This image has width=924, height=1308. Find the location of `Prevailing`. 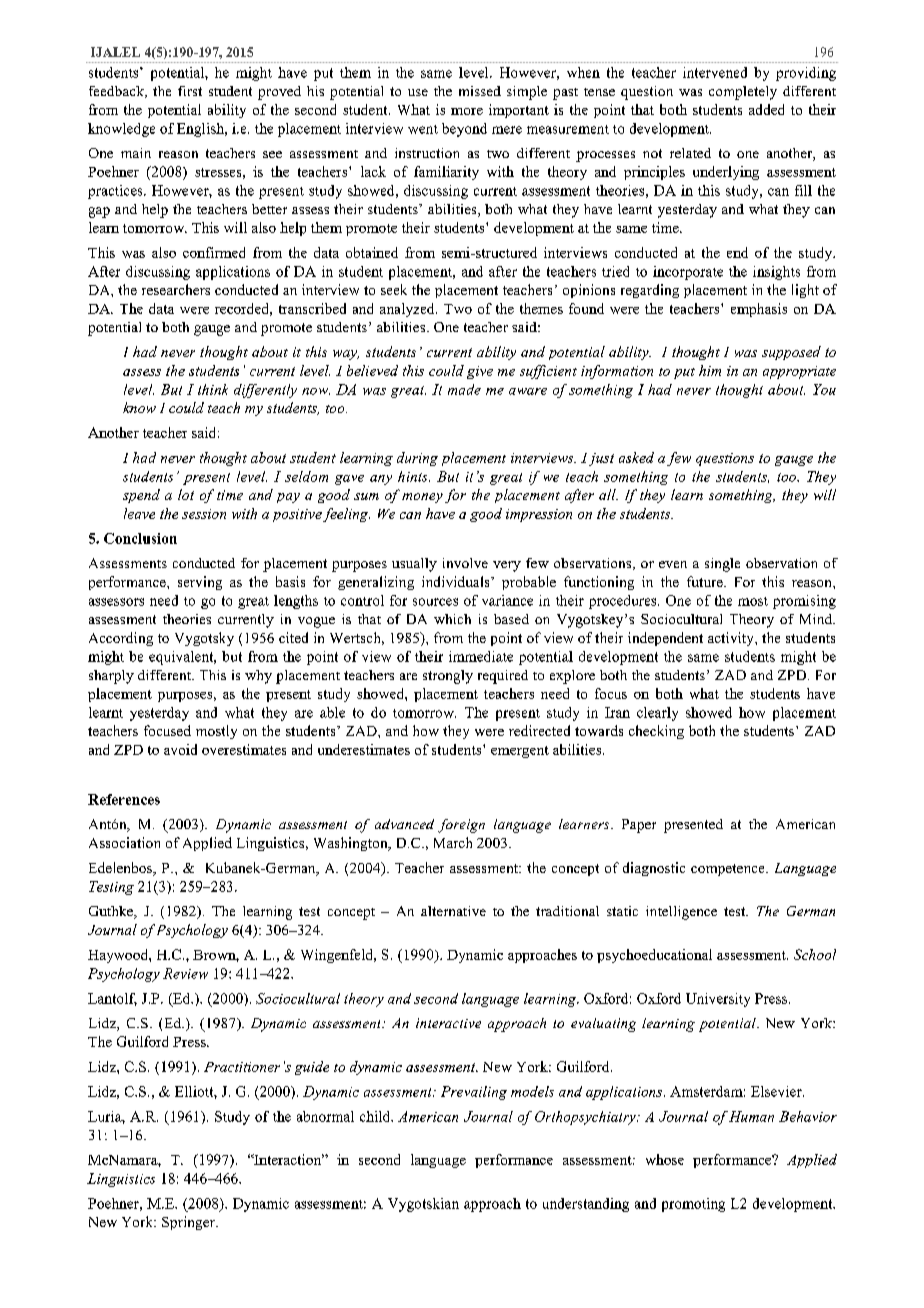

Prevailing is located at coordinates (474, 1093).
